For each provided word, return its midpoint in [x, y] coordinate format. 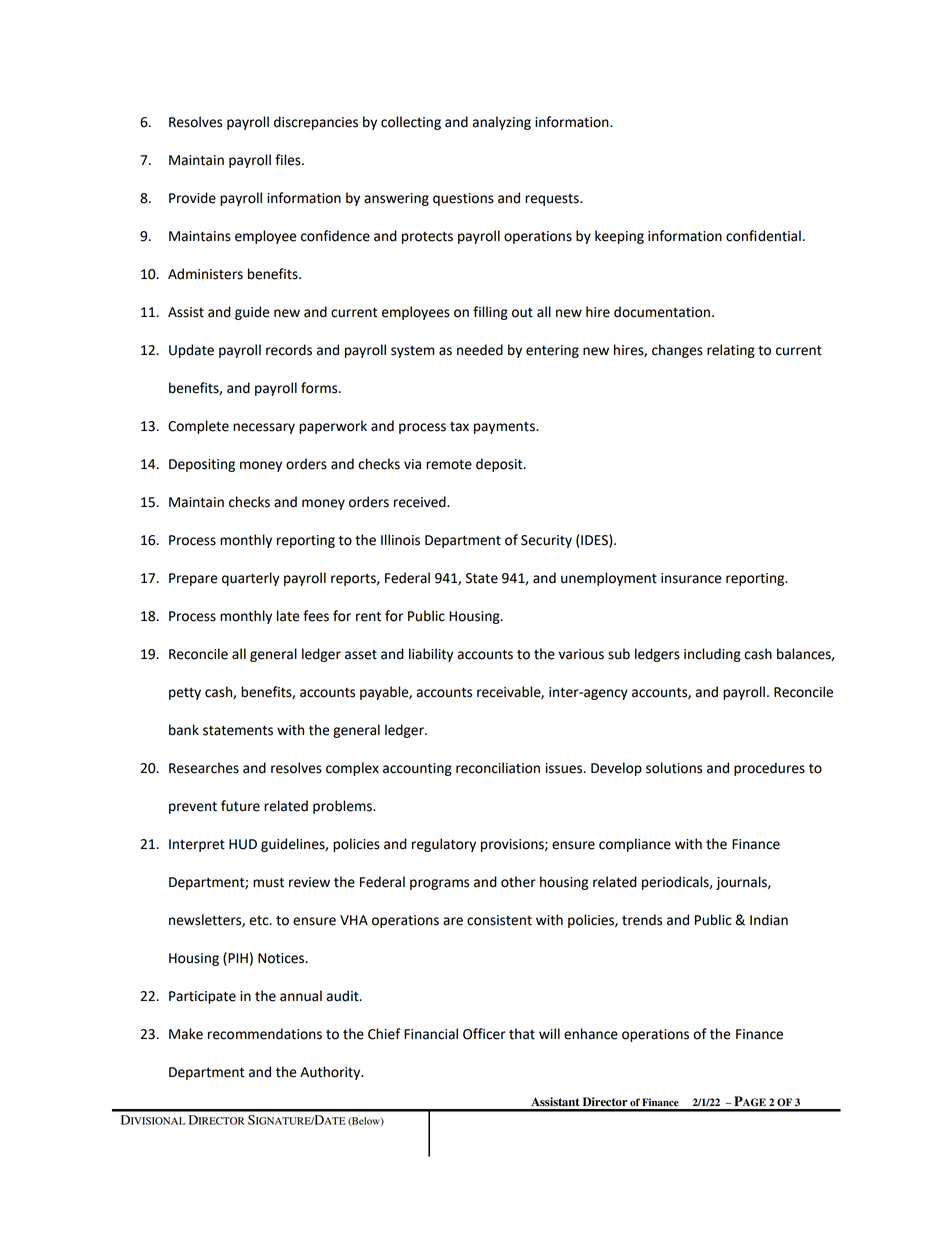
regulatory [444, 845]
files [289, 160]
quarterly [250, 579]
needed [480, 350]
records [289, 350]
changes [677, 351]
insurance [691, 578]
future [240, 806]
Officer [484, 1034]
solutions [674, 768]
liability [431, 655]
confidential [763, 236]
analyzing [502, 123]
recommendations [265, 1034]
